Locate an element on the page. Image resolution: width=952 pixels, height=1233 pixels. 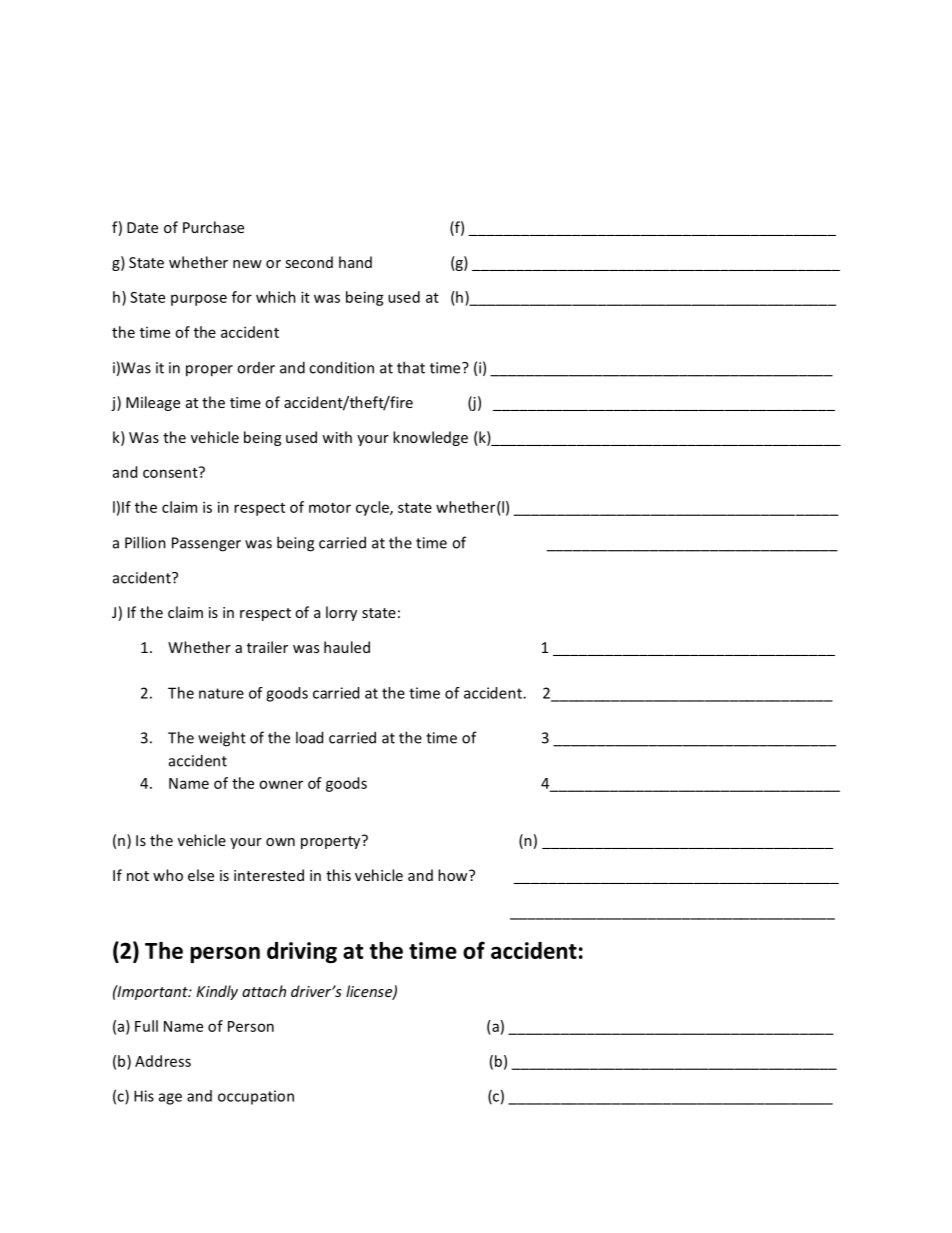
with is located at coordinates (337, 437).
